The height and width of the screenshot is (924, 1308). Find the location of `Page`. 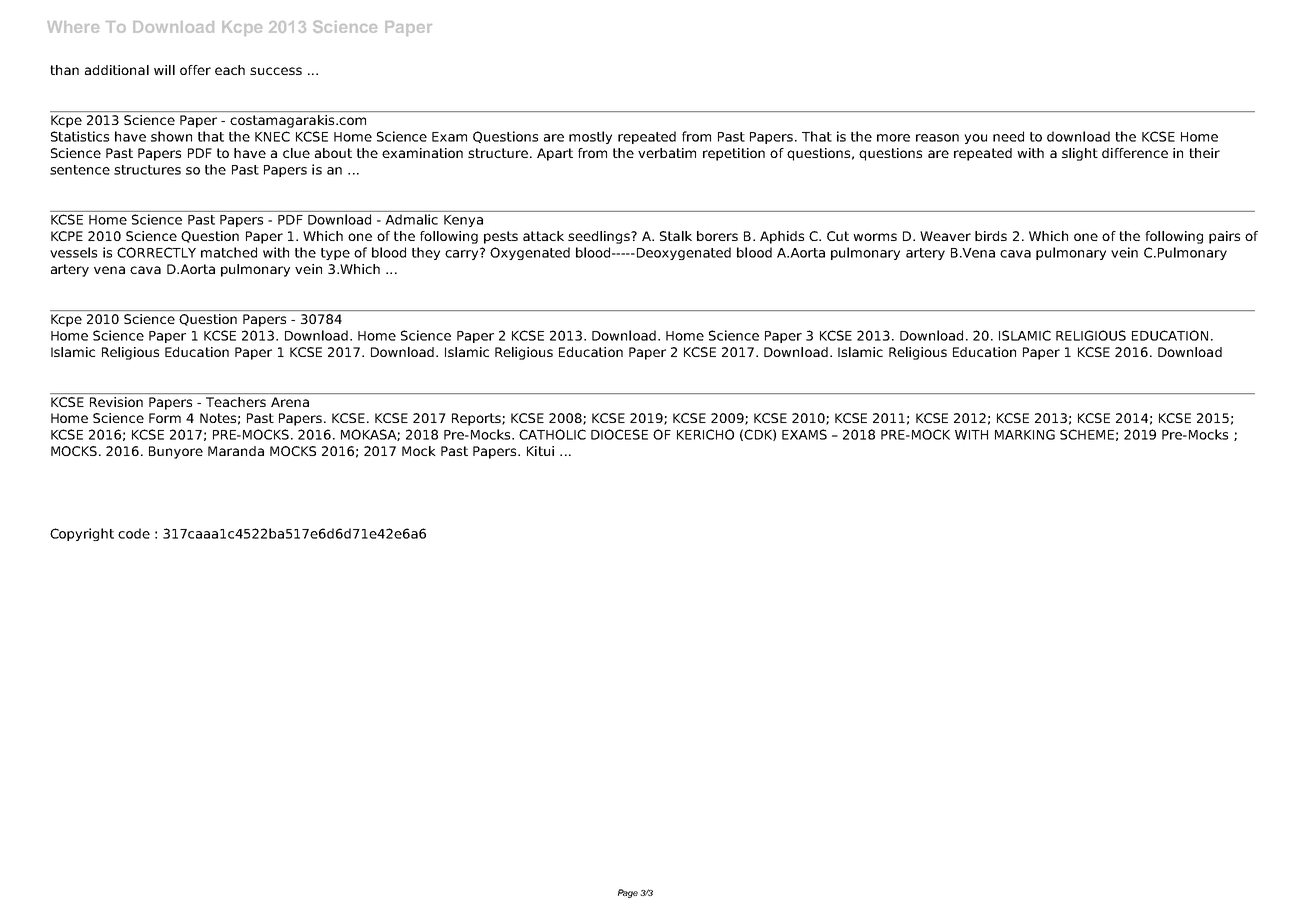

Page is located at coordinates (628, 893).
